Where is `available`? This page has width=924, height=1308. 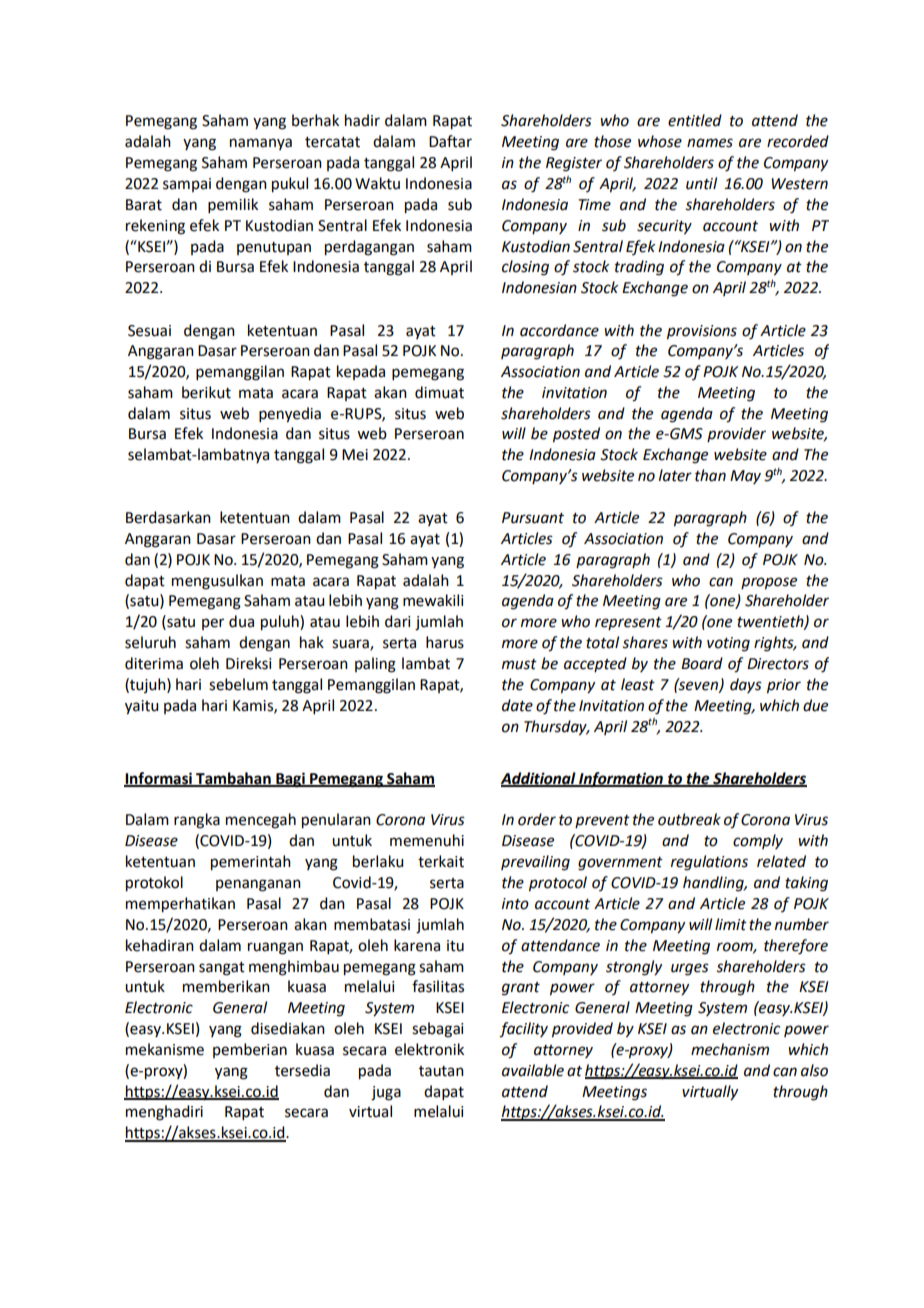
available is located at coordinates (533, 1070).
